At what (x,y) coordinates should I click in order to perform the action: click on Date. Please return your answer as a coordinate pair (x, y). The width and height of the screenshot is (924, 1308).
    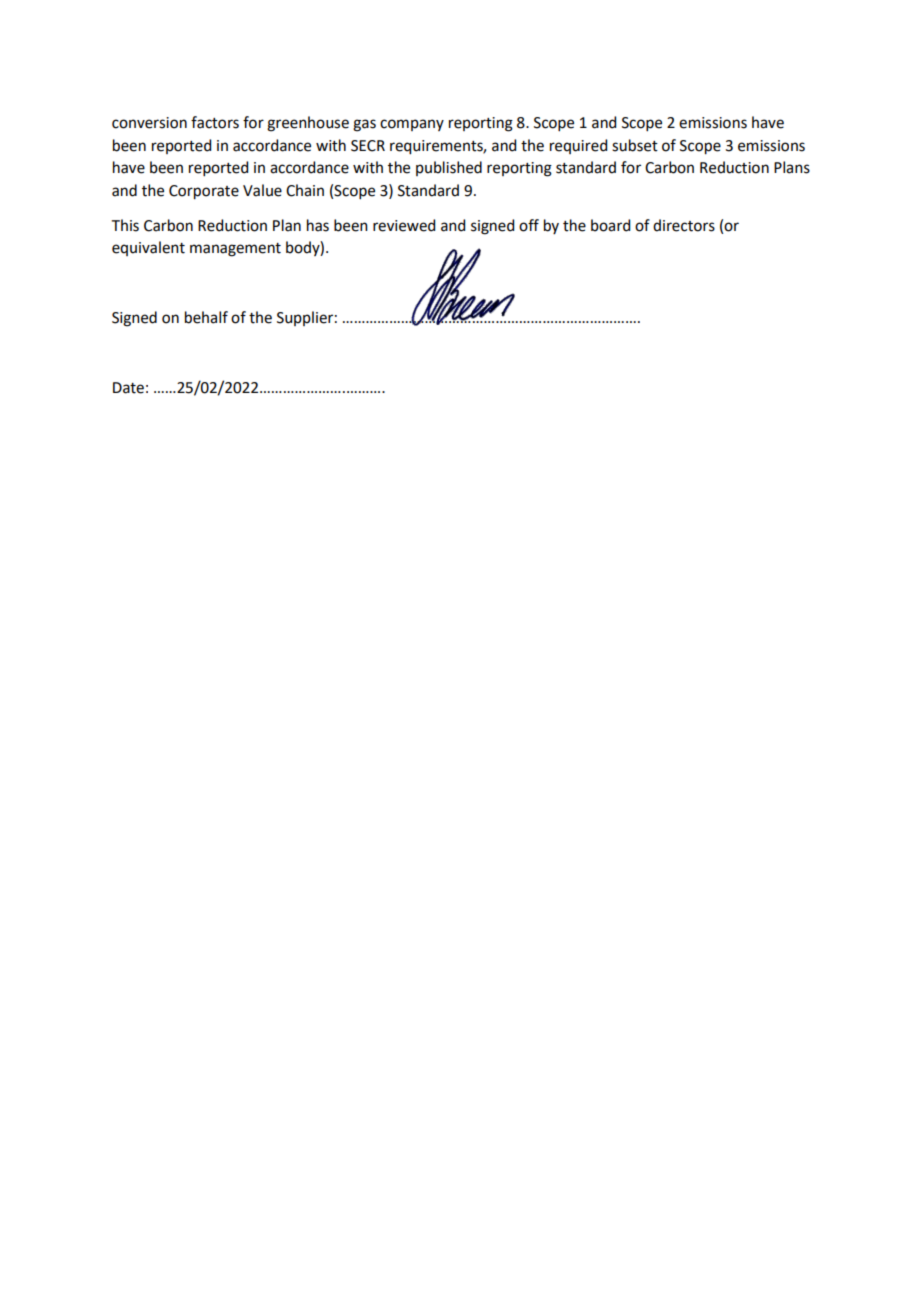
    Looking at the image, I should click on (128, 388).
